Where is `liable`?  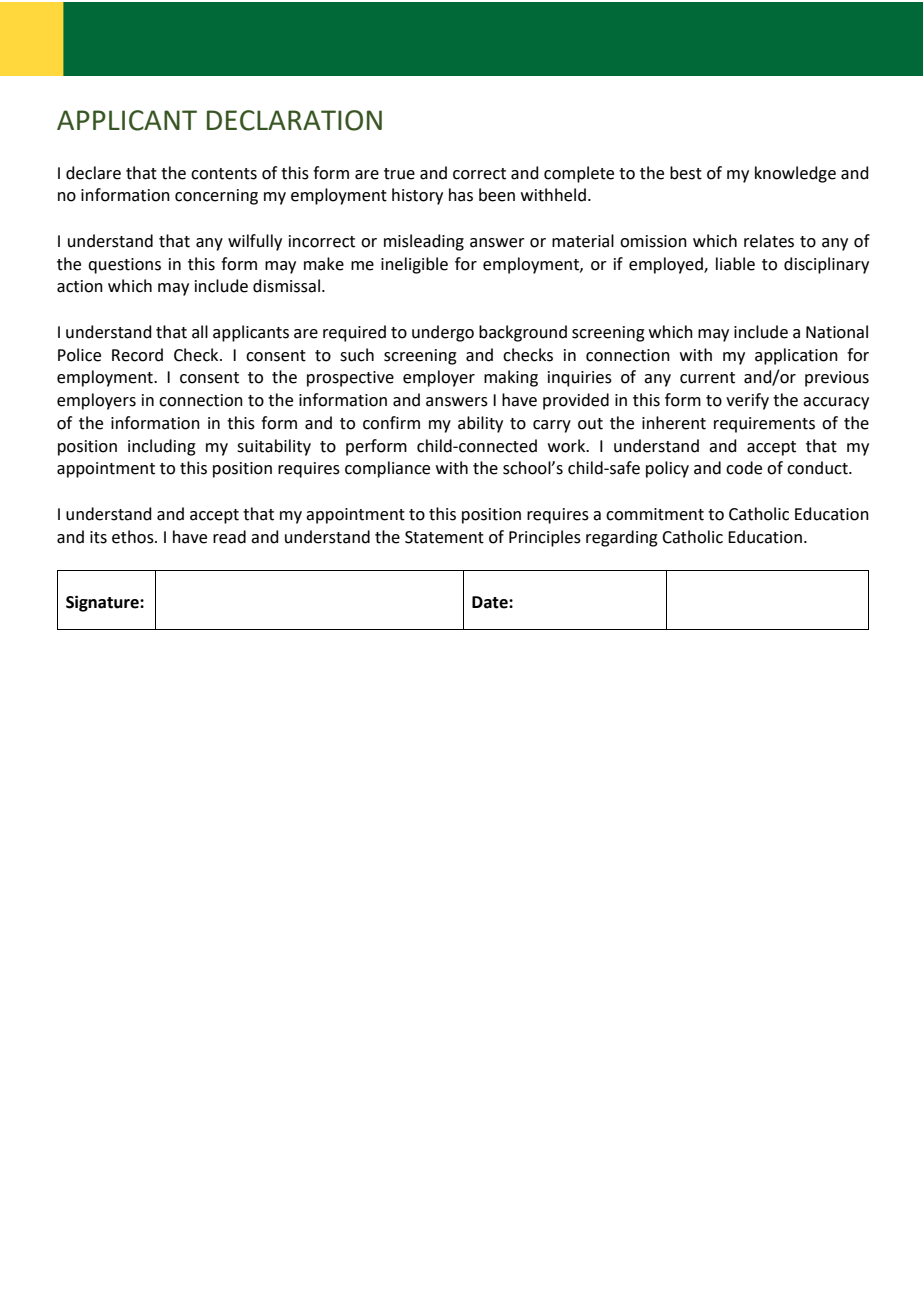 liable is located at coordinates (735, 264).
